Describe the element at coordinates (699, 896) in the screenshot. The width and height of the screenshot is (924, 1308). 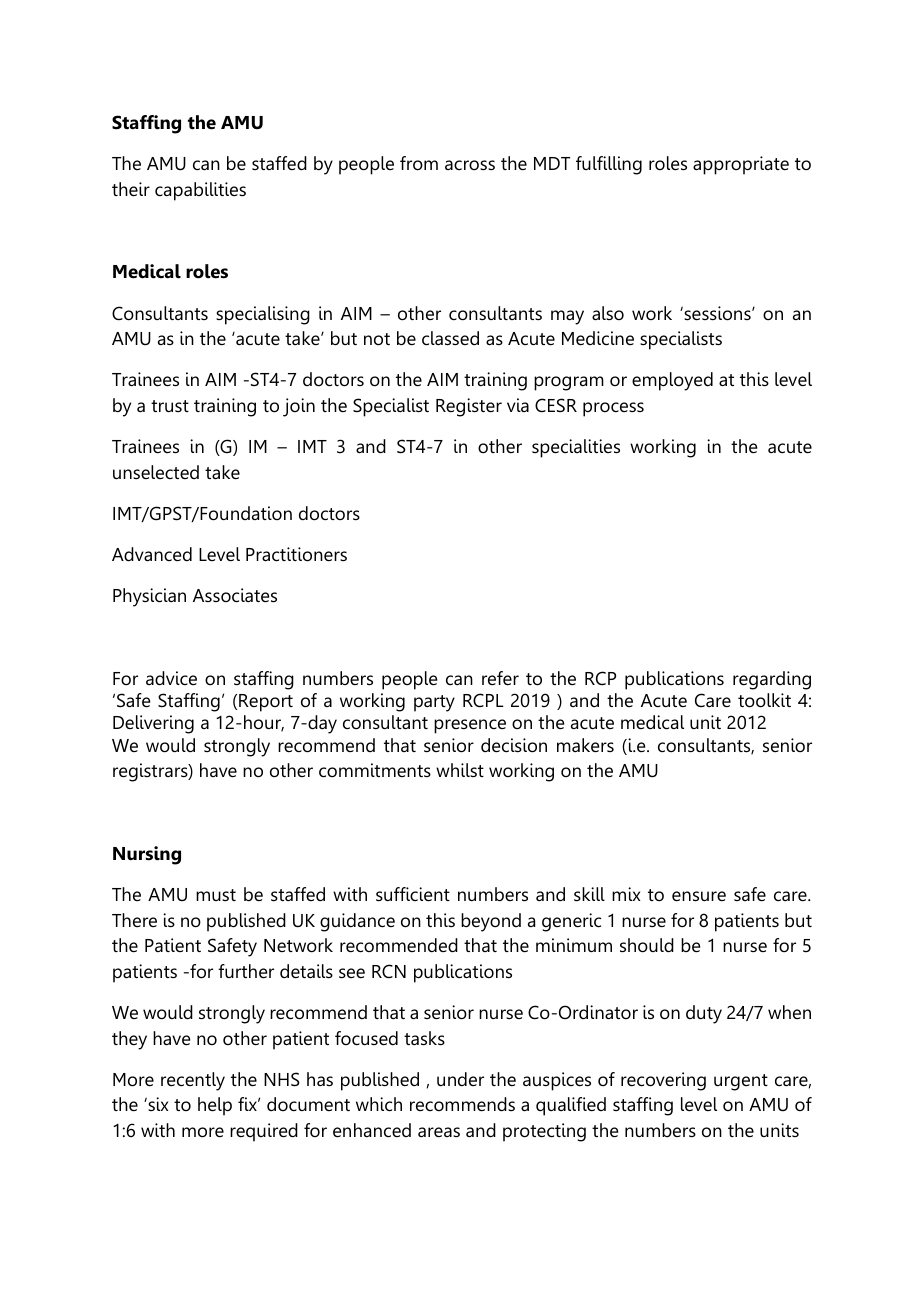
I see `ensure` at that location.
